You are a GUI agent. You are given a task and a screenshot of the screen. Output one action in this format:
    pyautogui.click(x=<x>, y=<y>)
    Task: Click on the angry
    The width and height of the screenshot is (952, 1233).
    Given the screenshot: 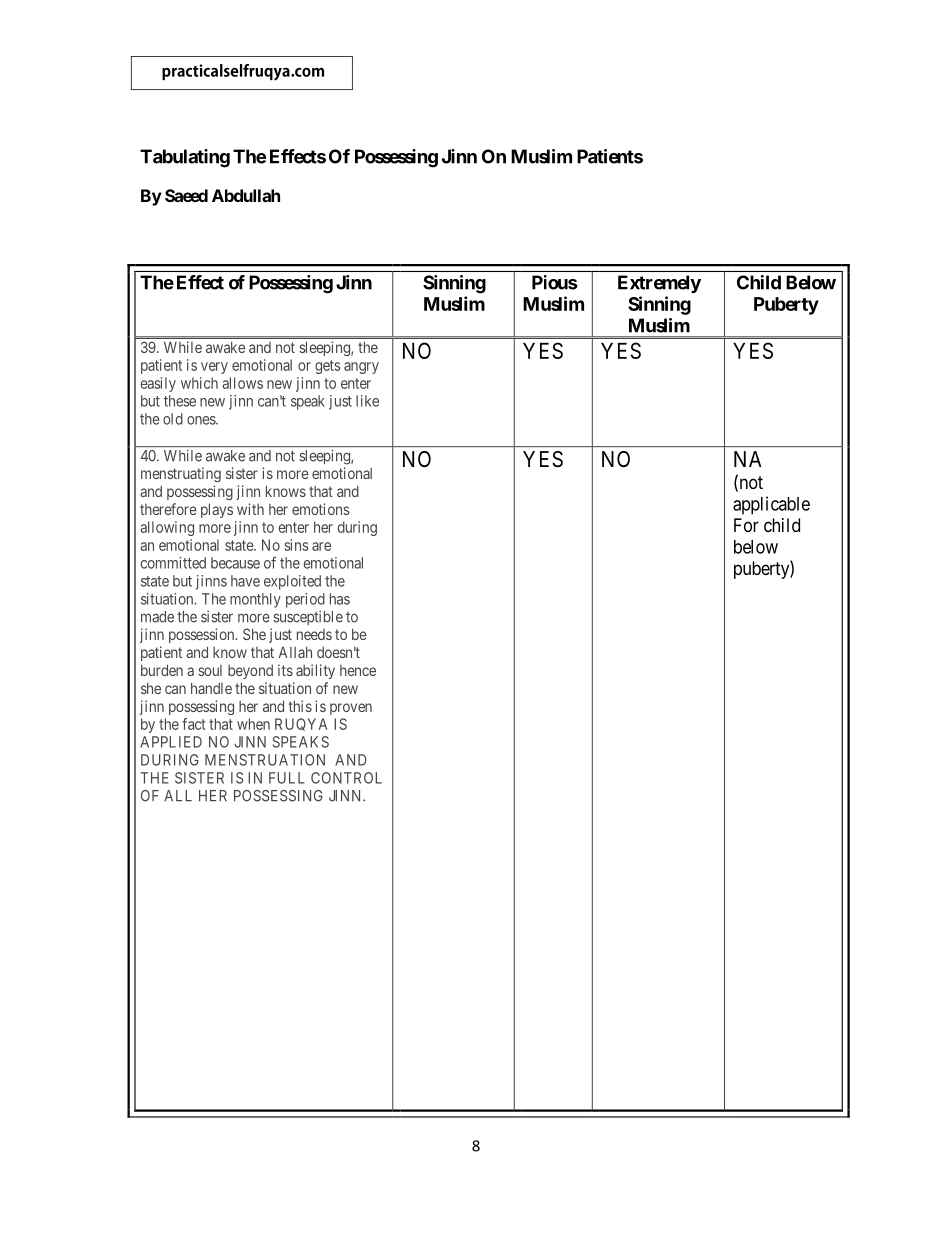 What is the action you would take?
    pyautogui.click(x=361, y=368)
